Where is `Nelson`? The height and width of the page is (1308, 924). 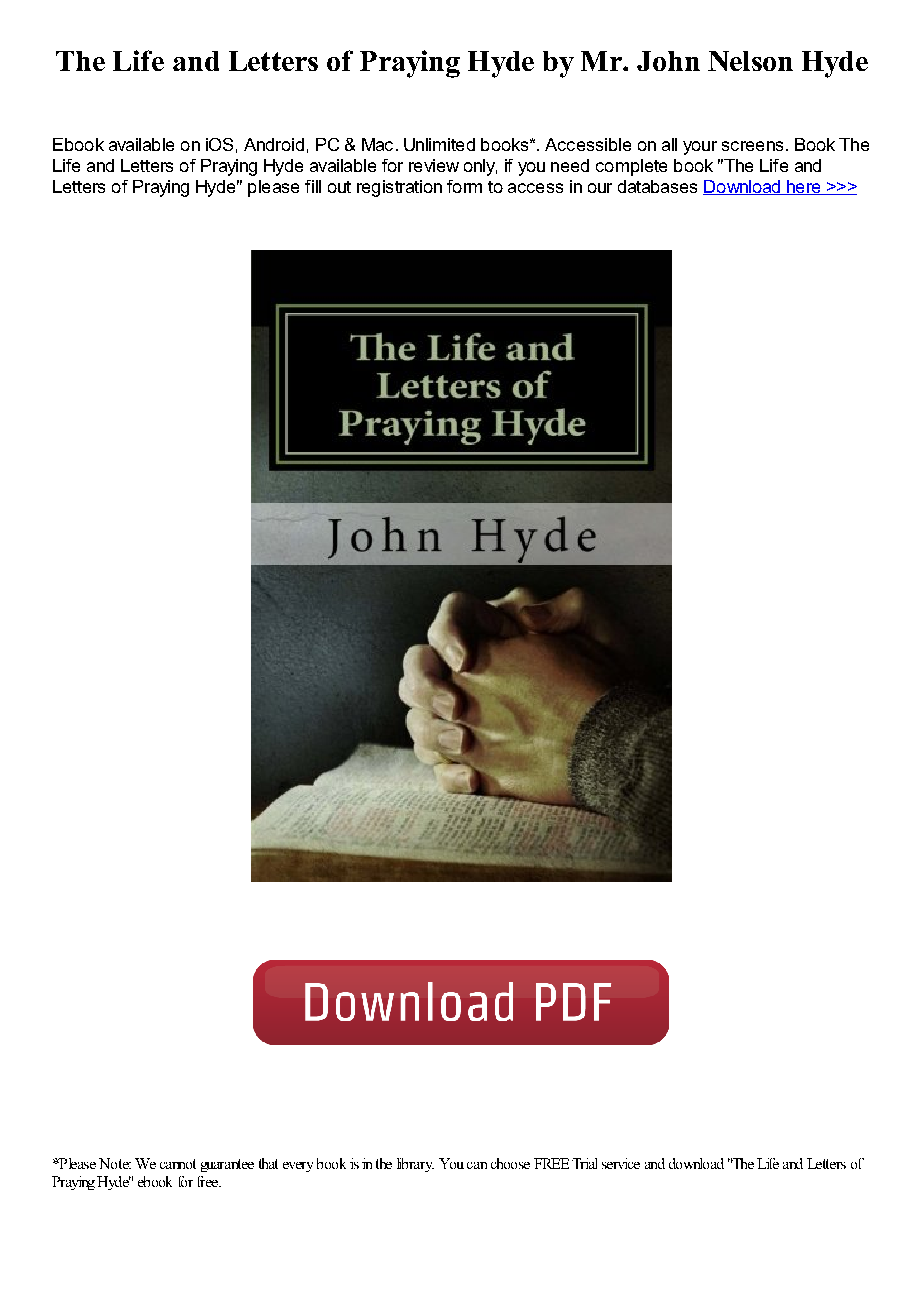 Nelson is located at coordinates (750, 61).
